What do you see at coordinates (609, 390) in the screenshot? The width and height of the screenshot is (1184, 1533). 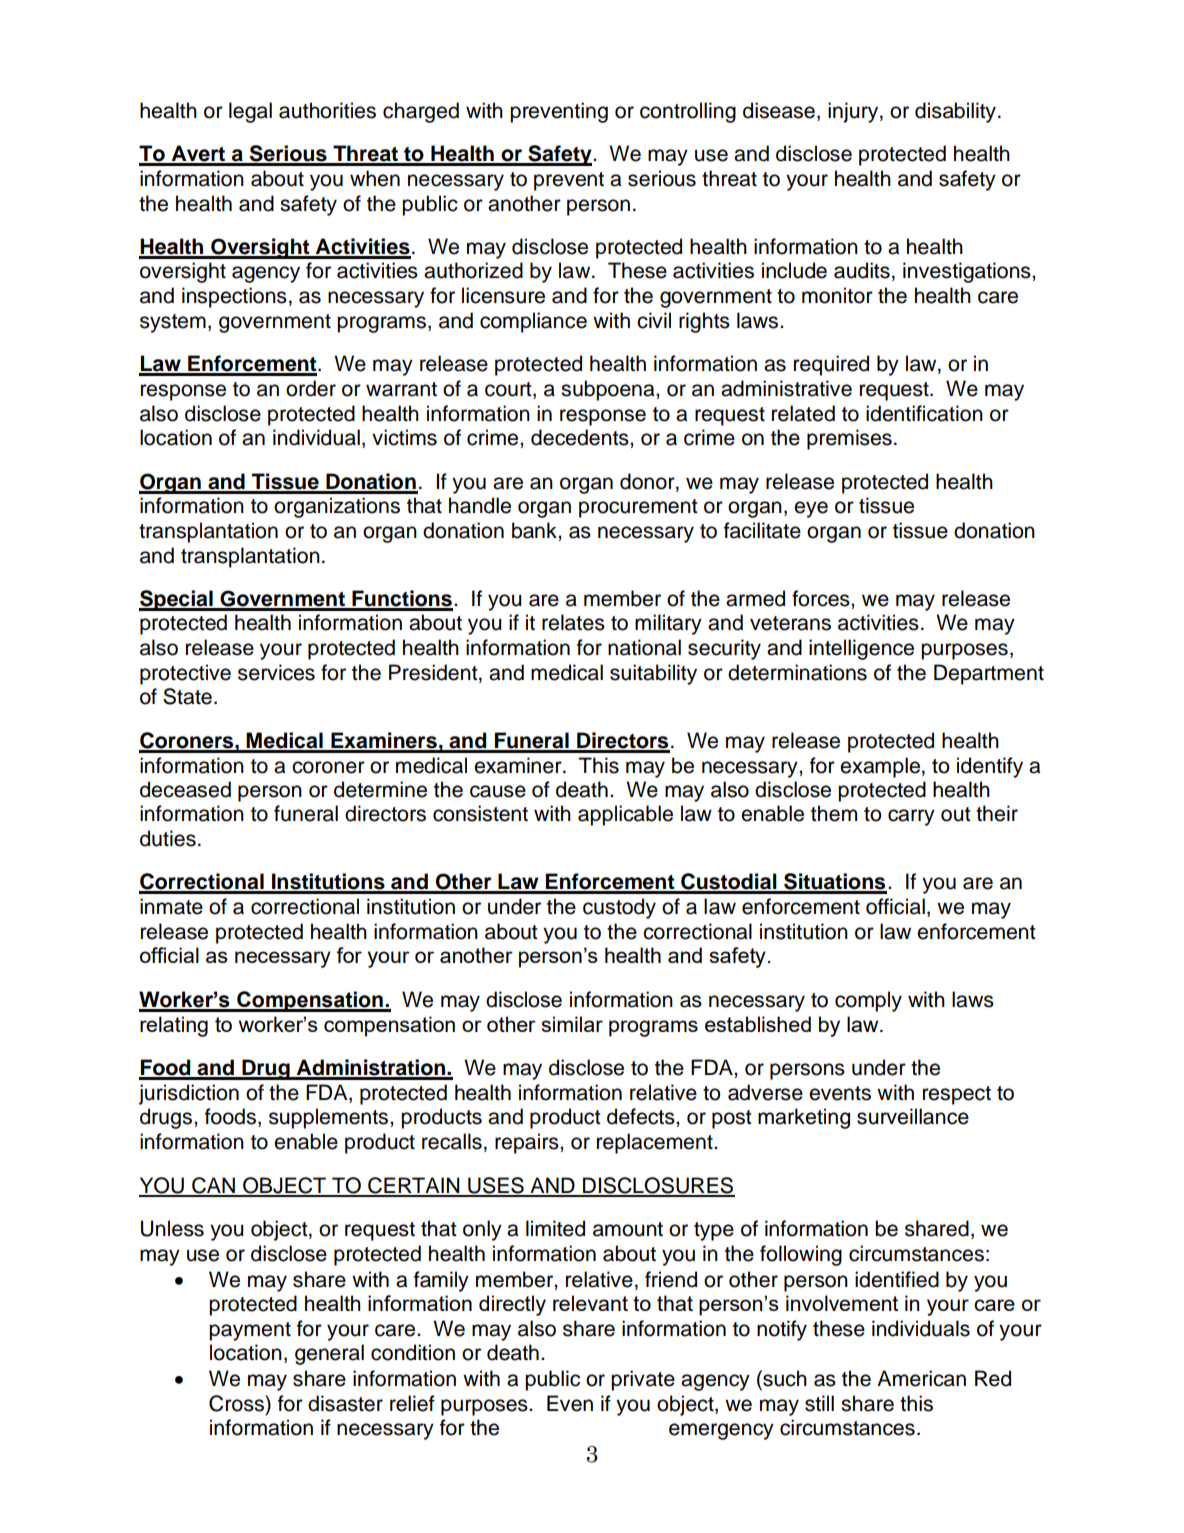 I see `subpoena` at bounding box center [609, 390].
